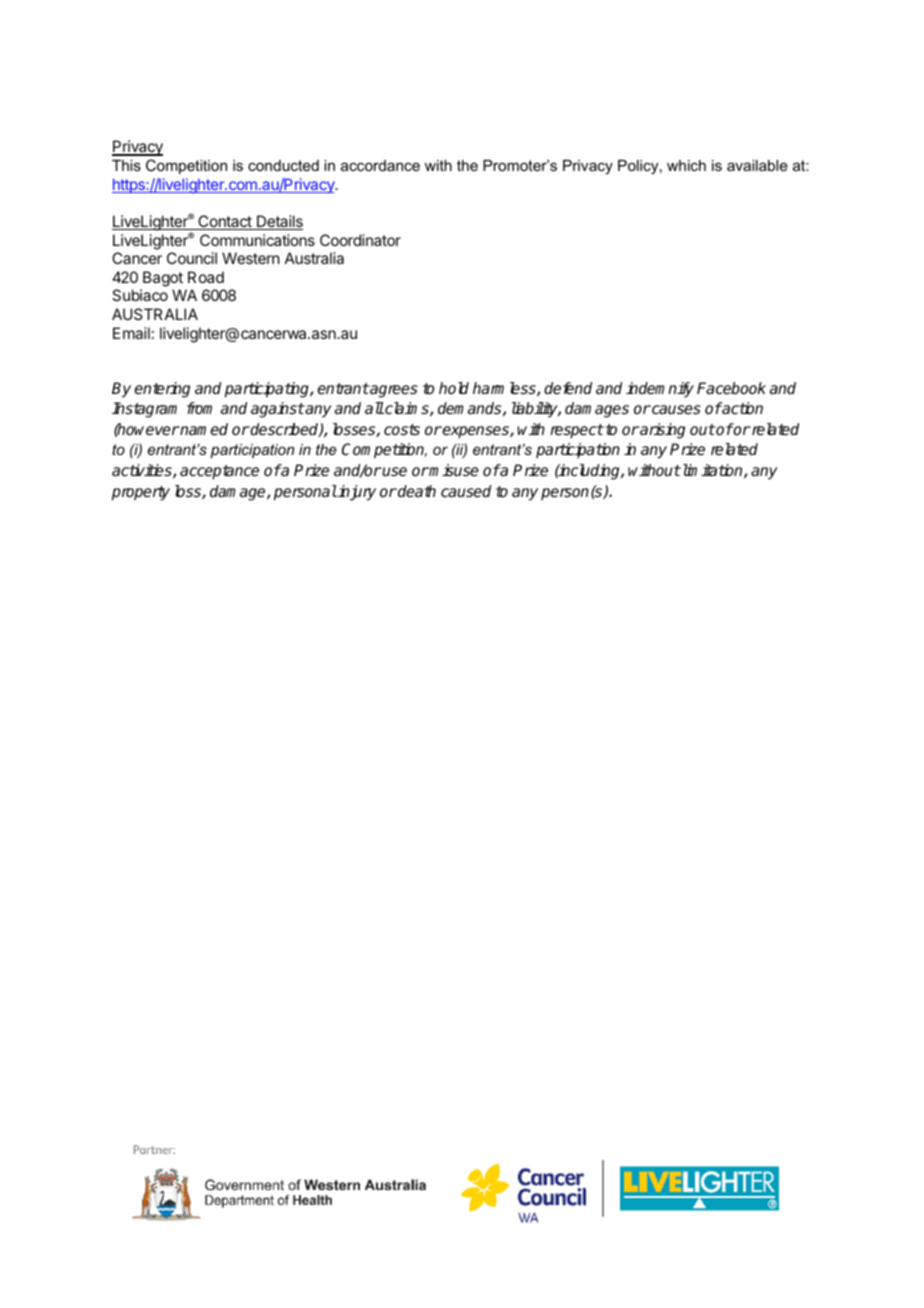 The height and width of the document is (1308, 924). I want to click on which, so click(686, 165).
